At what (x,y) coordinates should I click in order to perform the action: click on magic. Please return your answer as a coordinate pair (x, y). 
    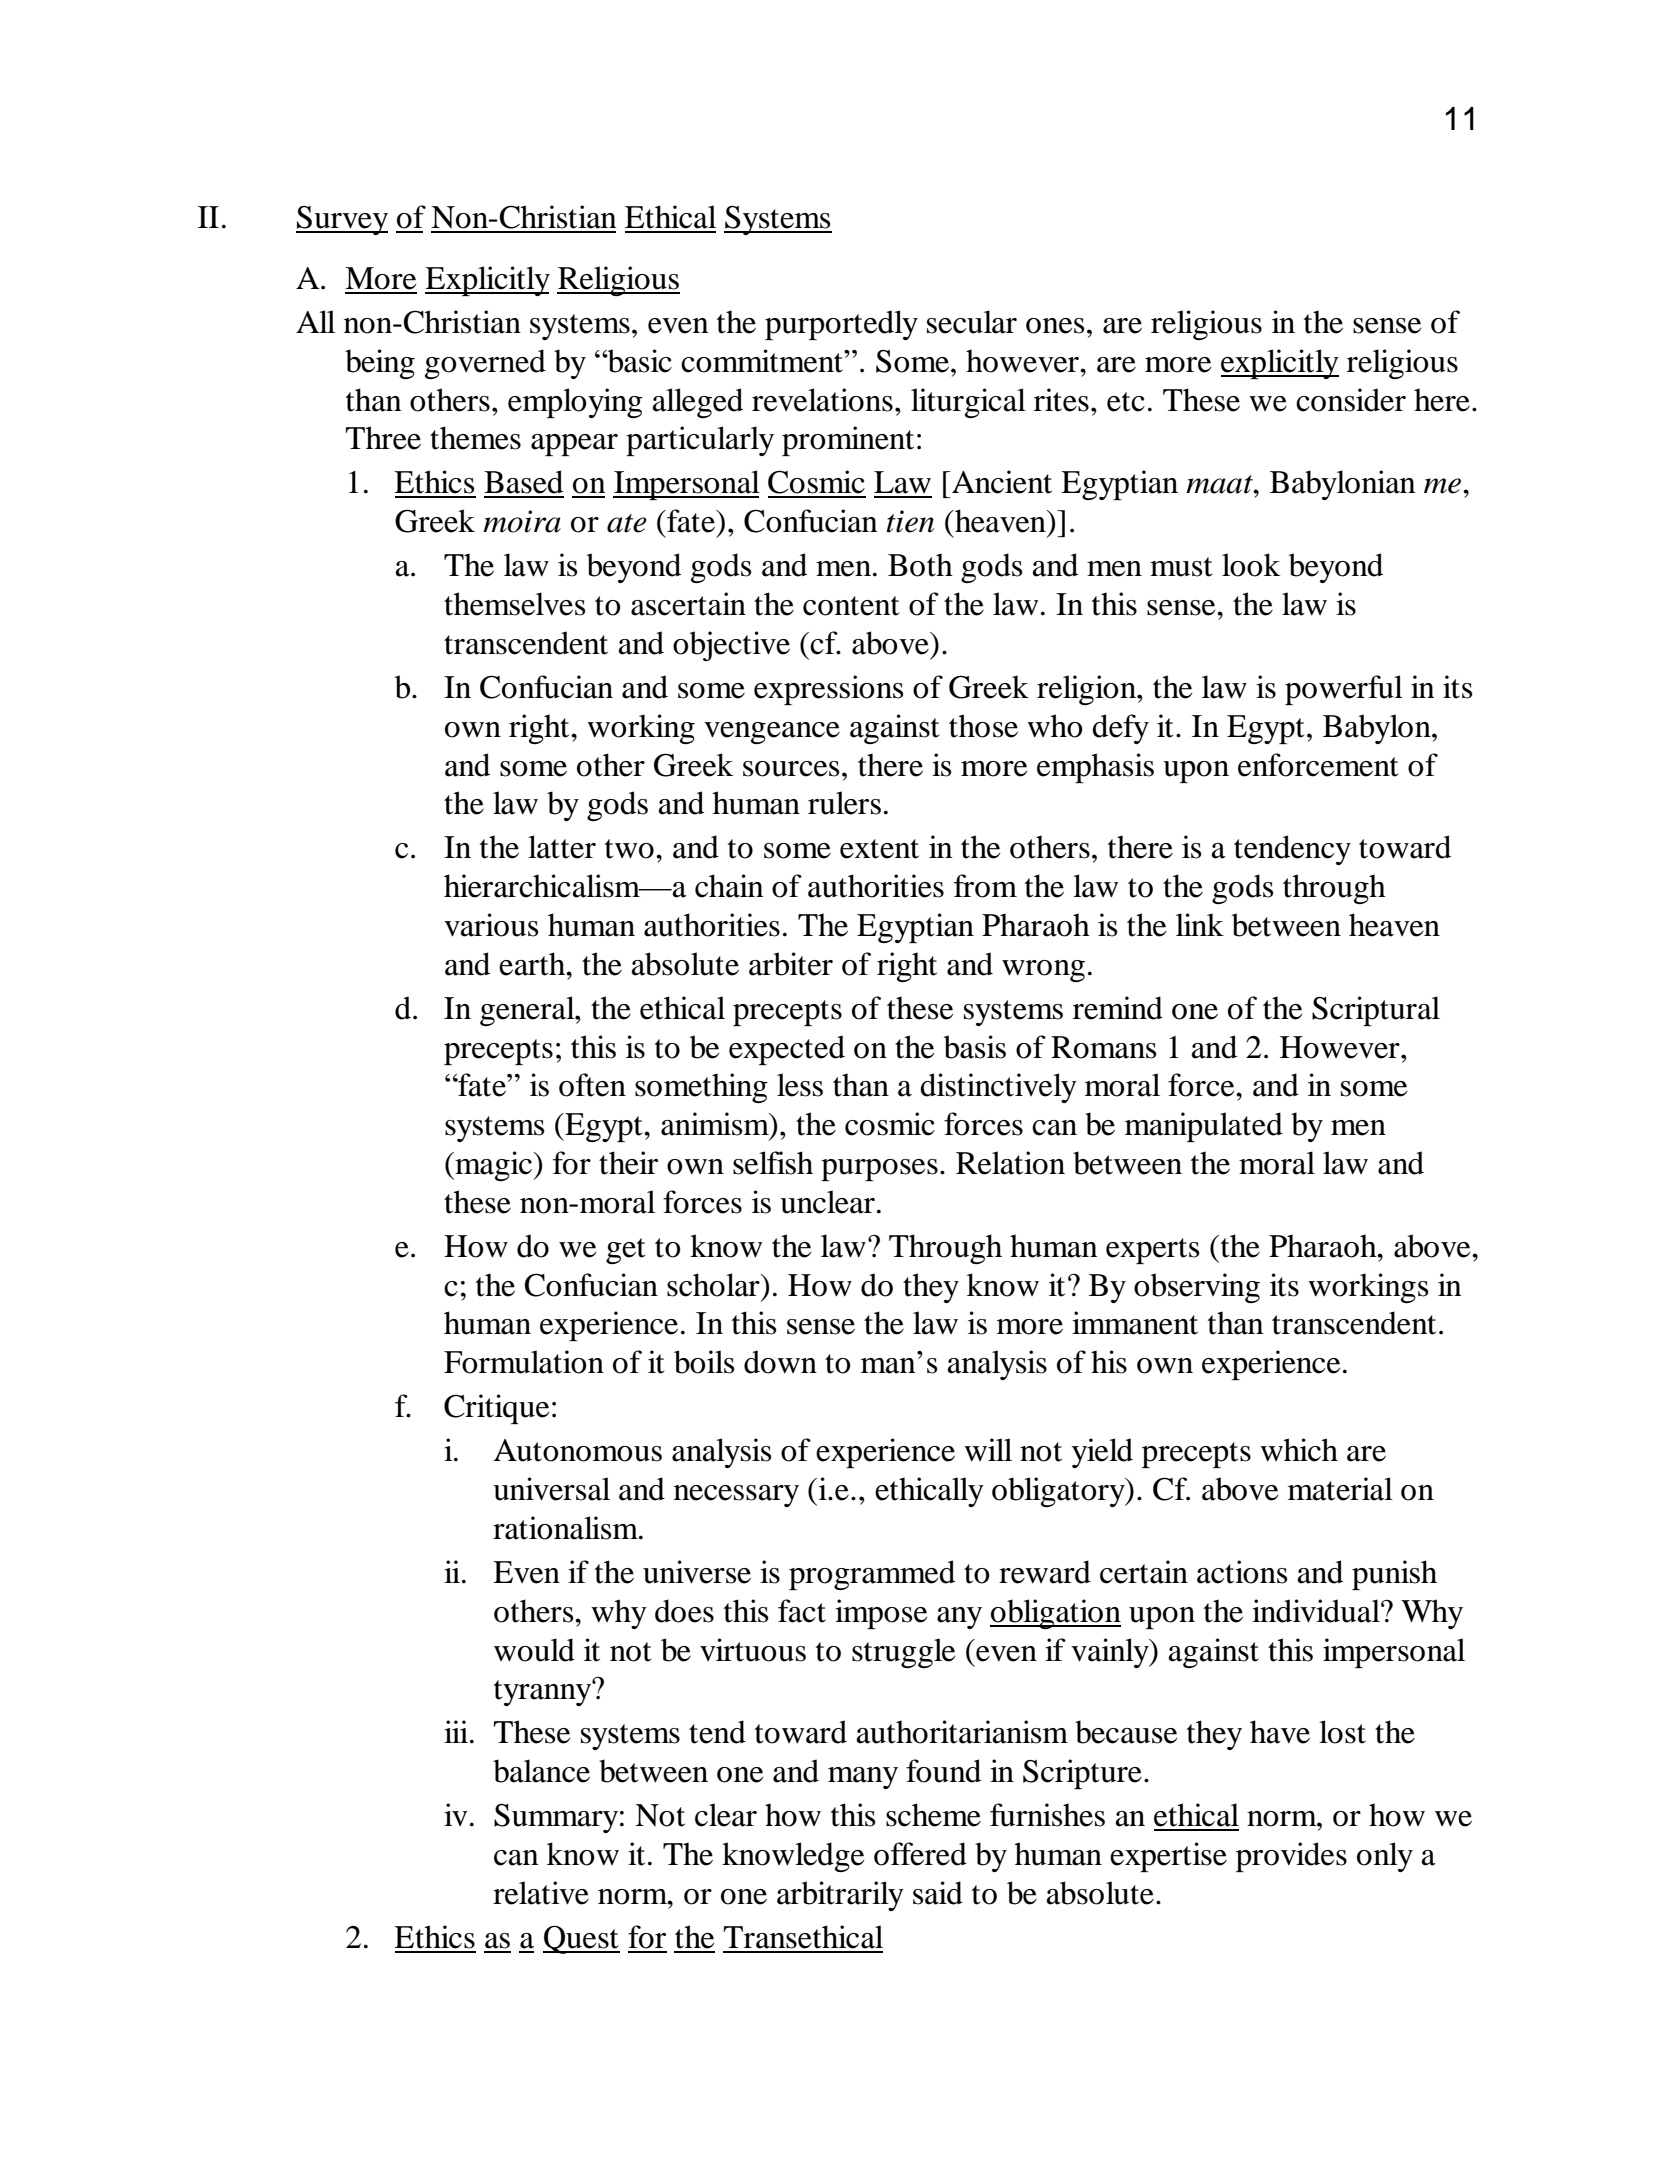
    Looking at the image, I should click on (493, 1166).
